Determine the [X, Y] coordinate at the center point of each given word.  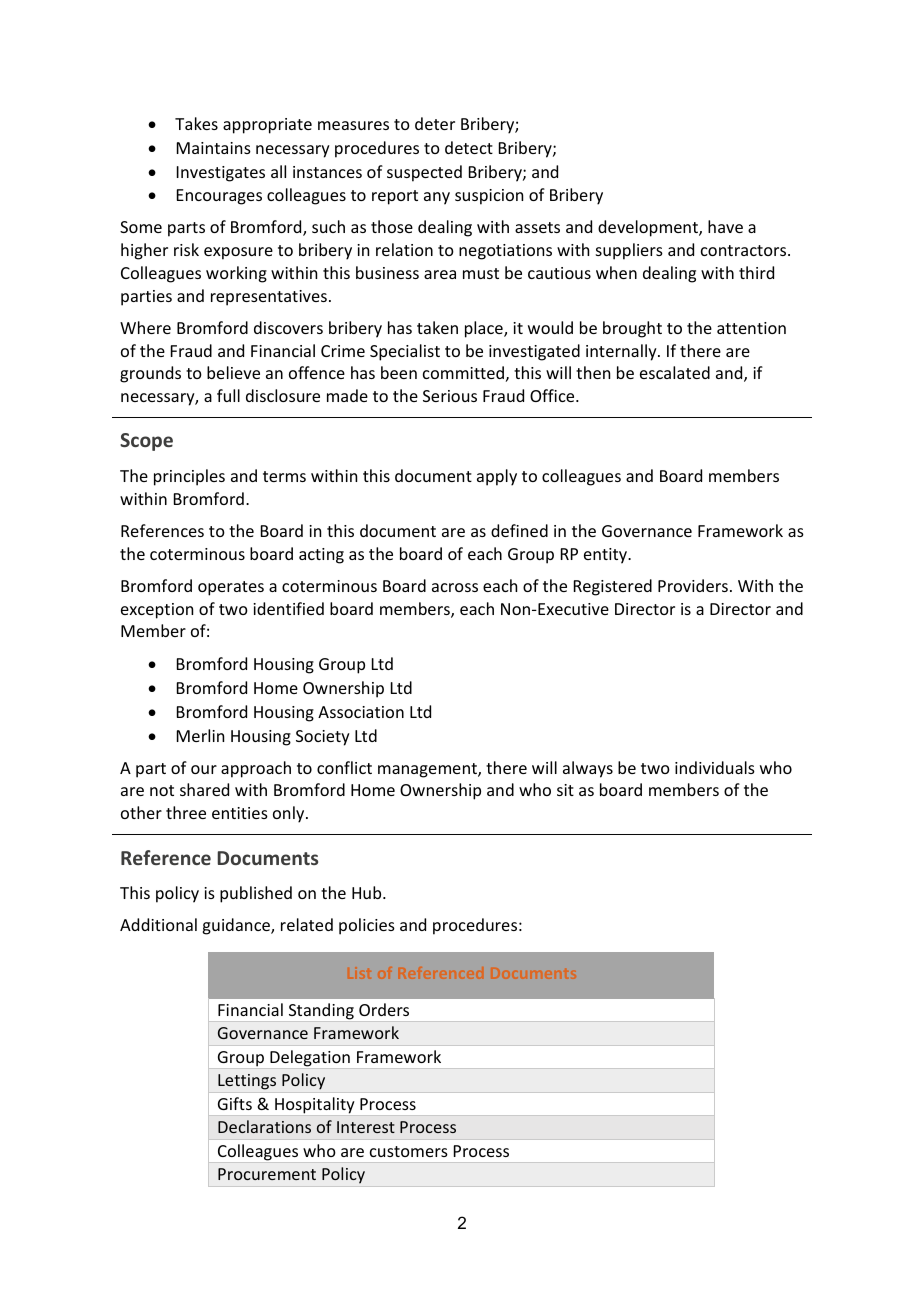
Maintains [214, 148]
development [649, 228]
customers [409, 1151]
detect [469, 147]
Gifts [235, 1103]
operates [231, 588]
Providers [693, 585]
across [455, 587]
